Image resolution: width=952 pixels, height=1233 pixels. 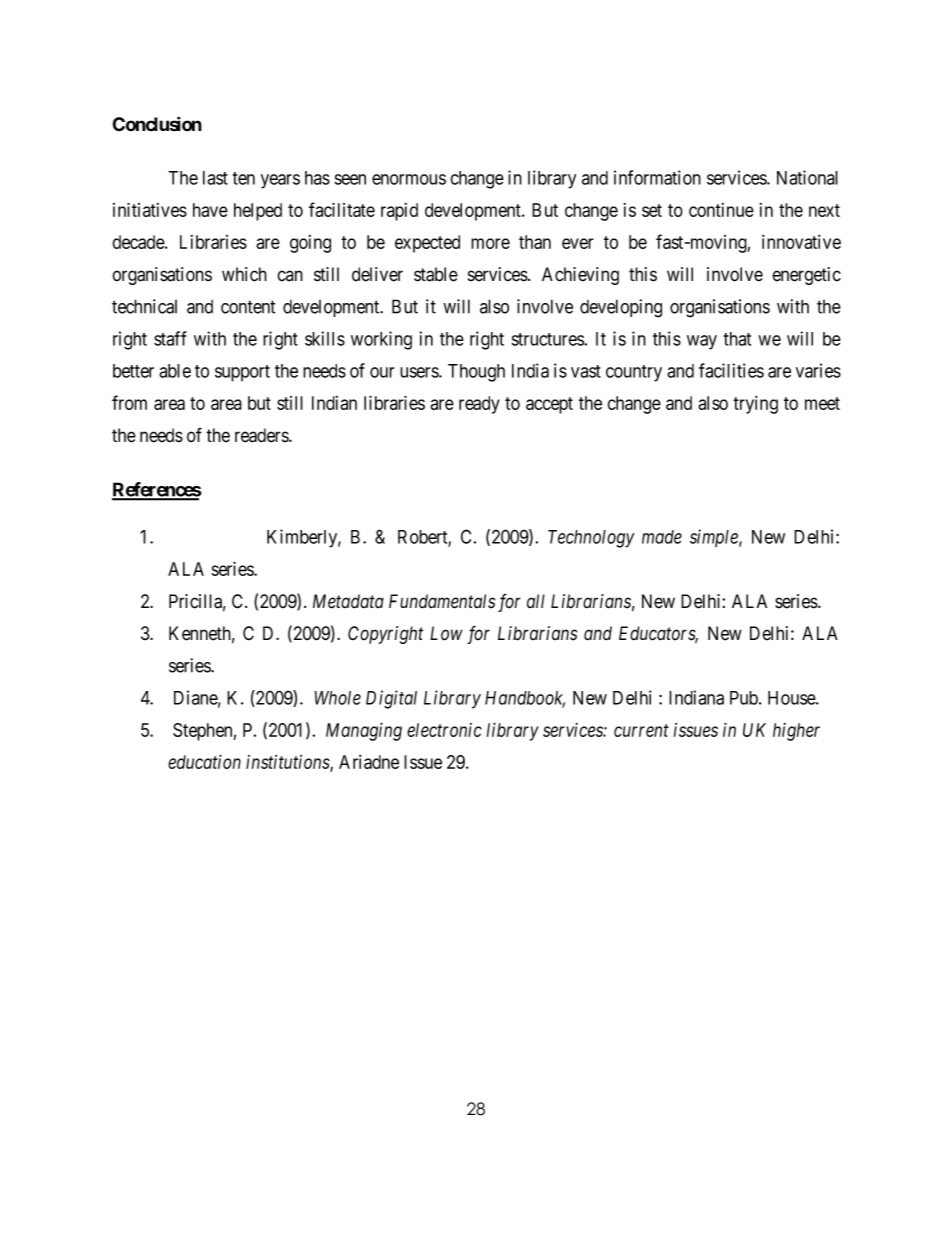 What do you see at coordinates (409, 179) in the screenshot?
I see `enormous` at bounding box center [409, 179].
